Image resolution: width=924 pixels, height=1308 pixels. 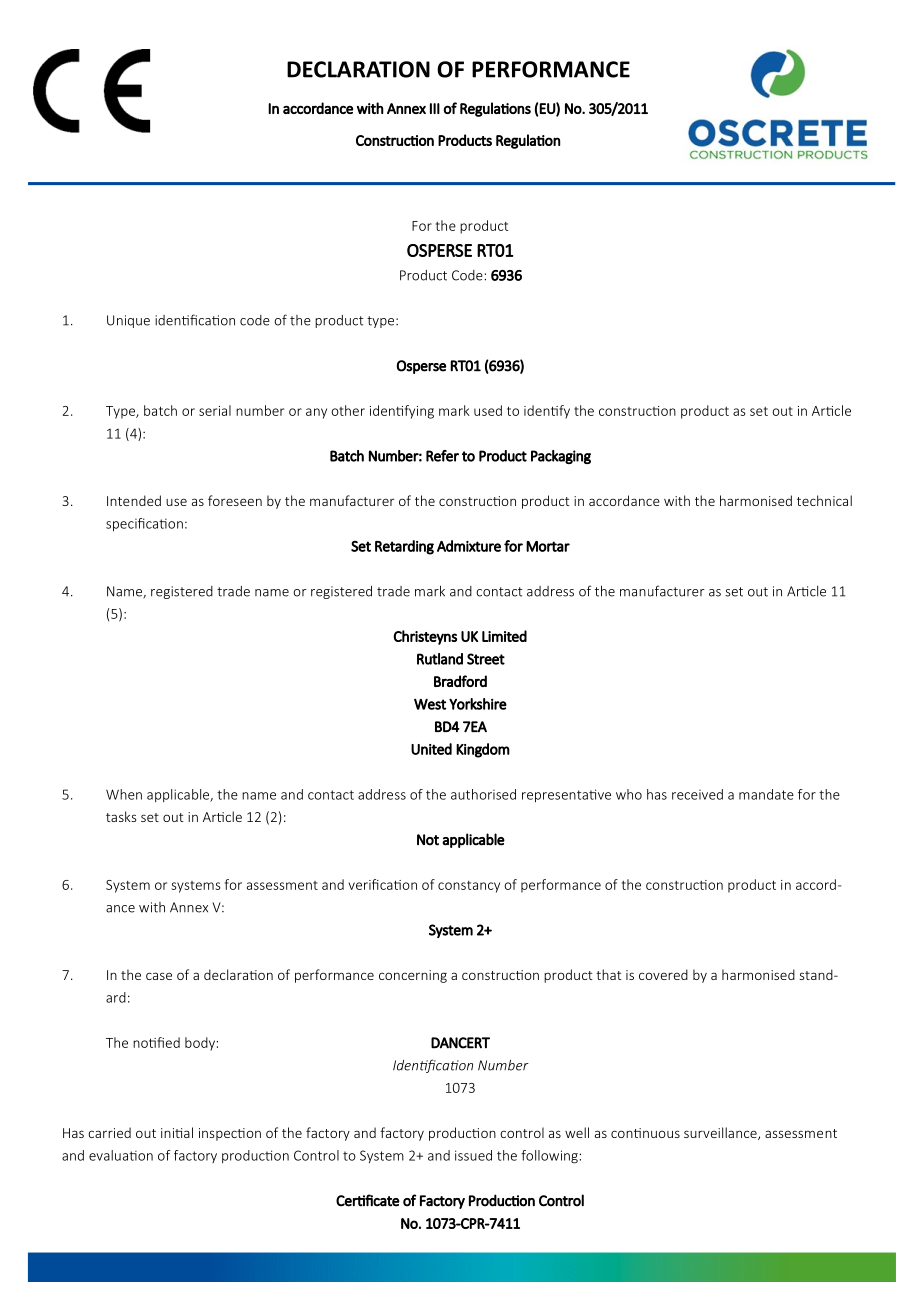 What do you see at coordinates (561, 457) in the screenshot?
I see `Packaging` at bounding box center [561, 457].
